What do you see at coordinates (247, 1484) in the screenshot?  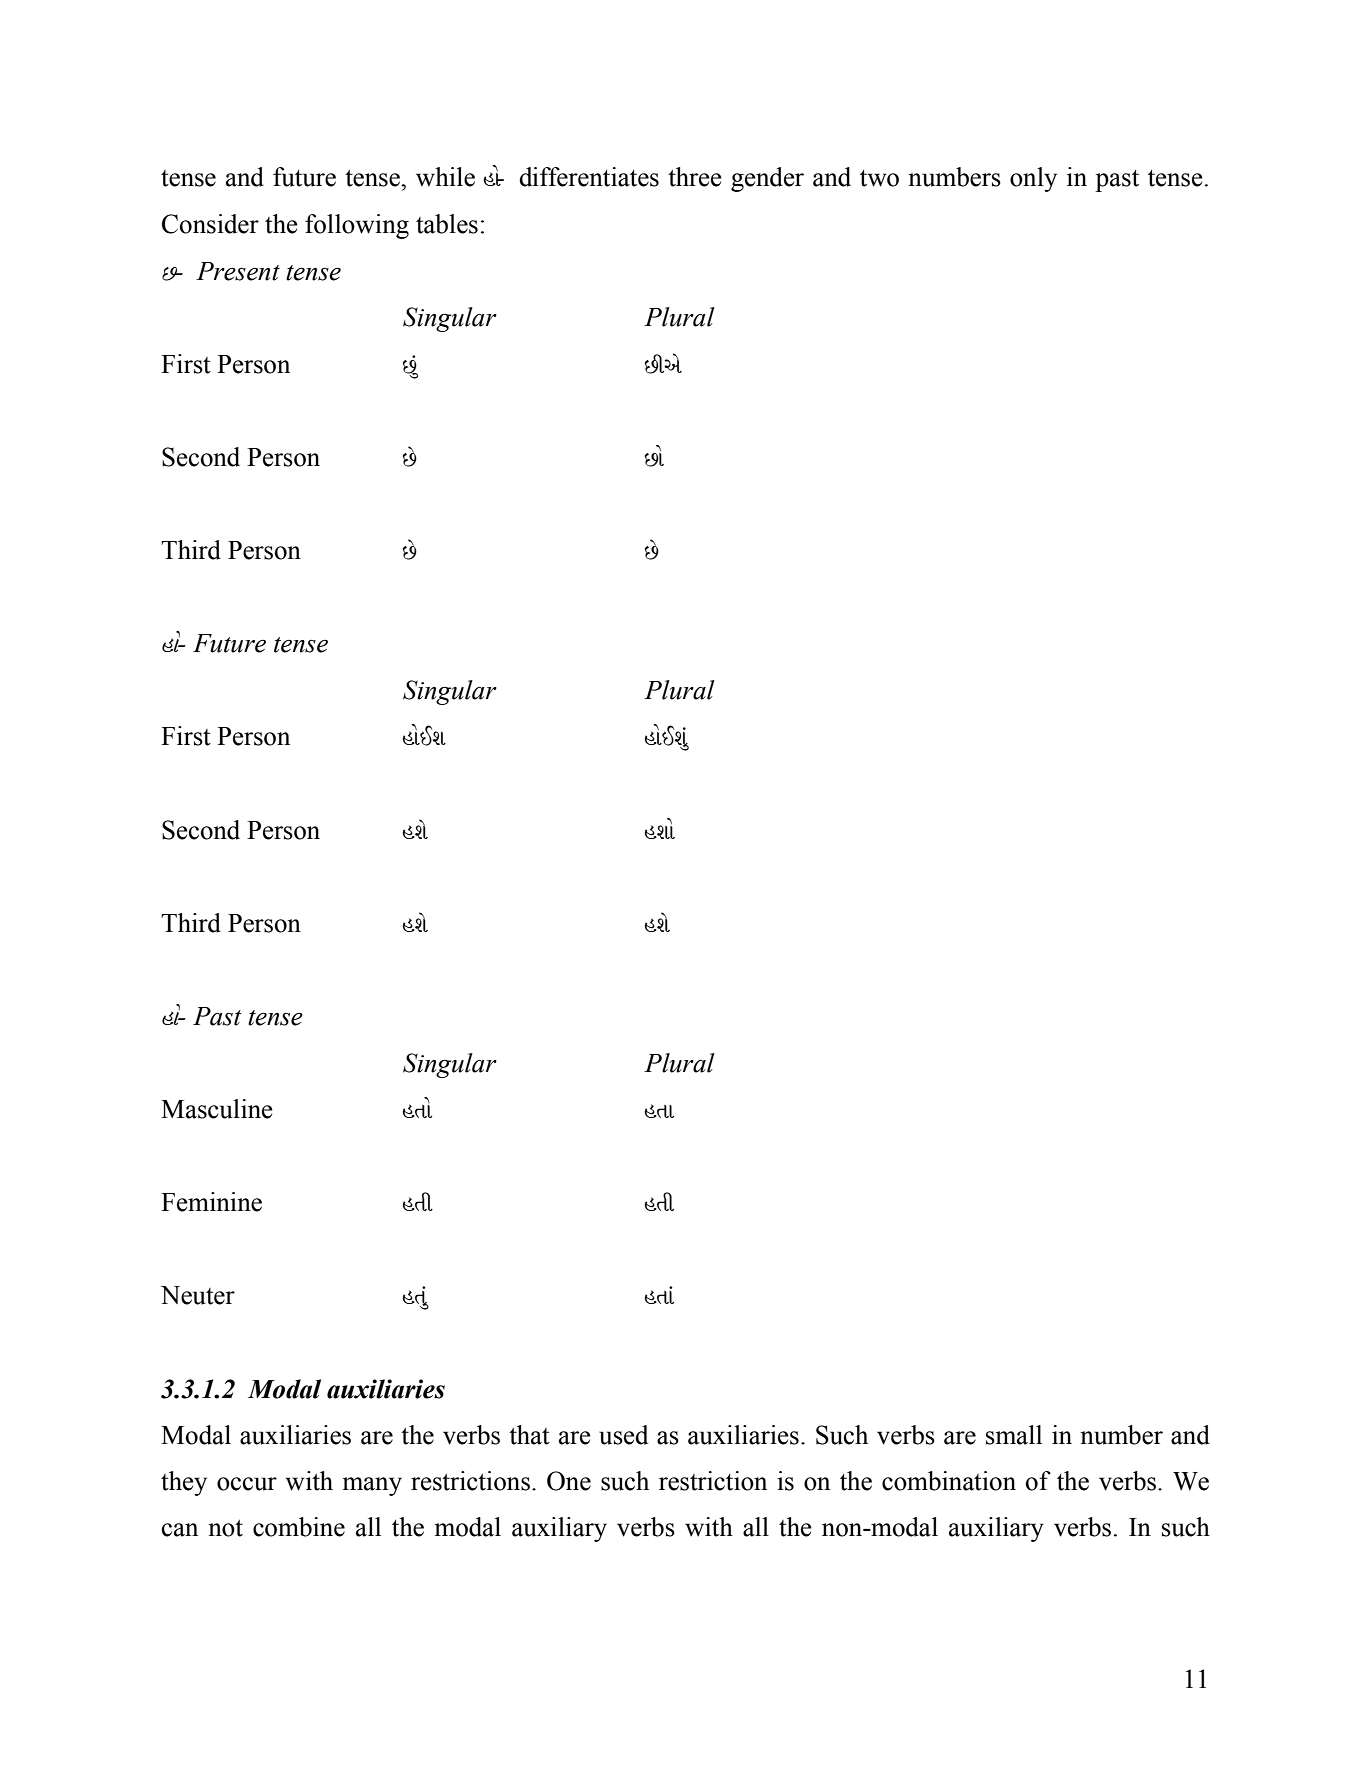 I see `occur` at bounding box center [247, 1484].
